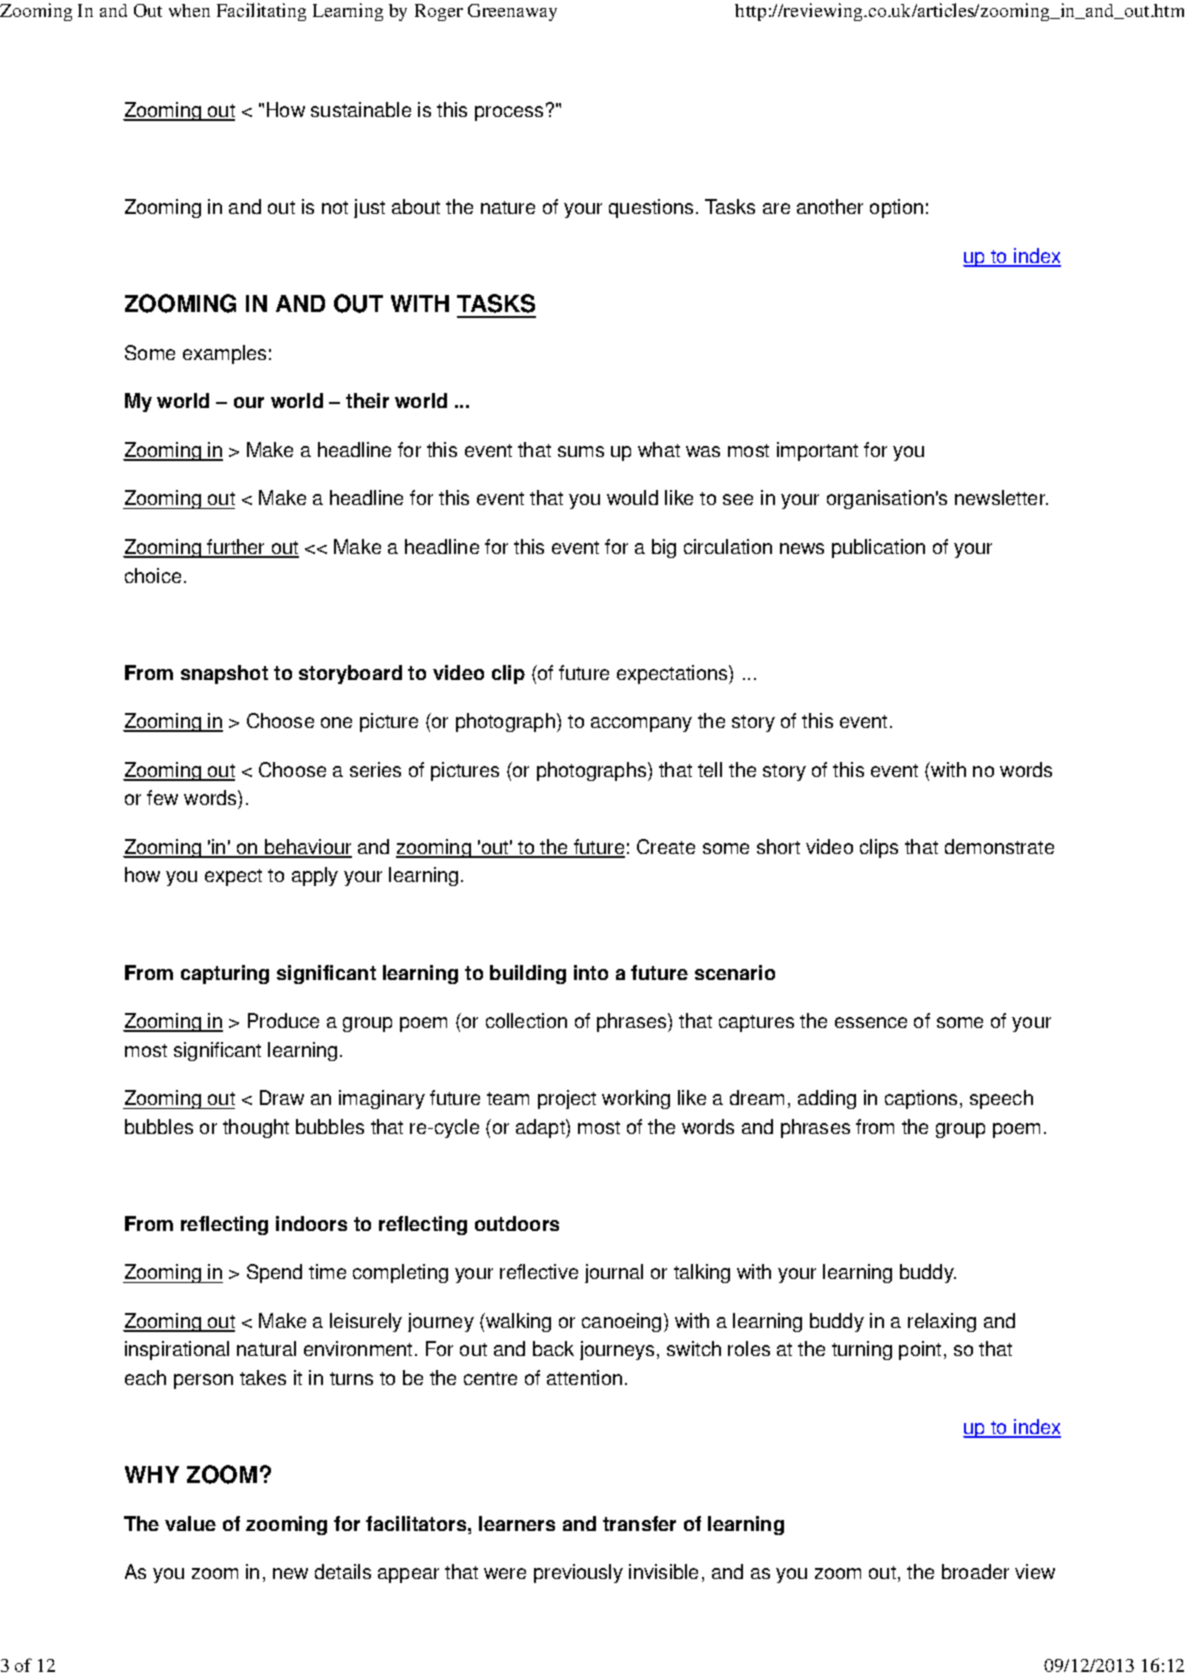 The width and height of the page is (1186, 1678). I want to click on option, so click(896, 208).
